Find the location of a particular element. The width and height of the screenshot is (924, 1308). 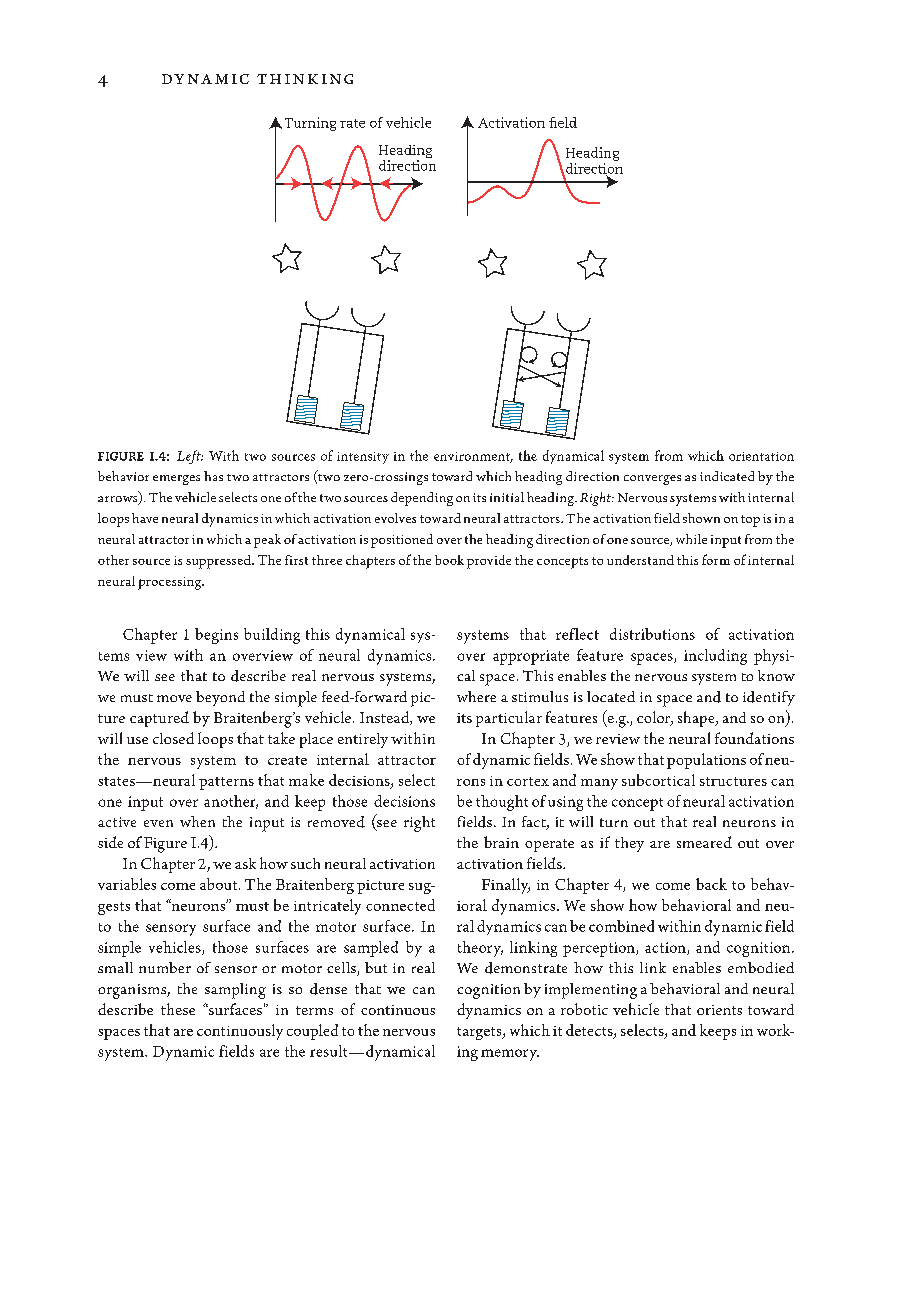

populations is located at coordinates (706, 761).
